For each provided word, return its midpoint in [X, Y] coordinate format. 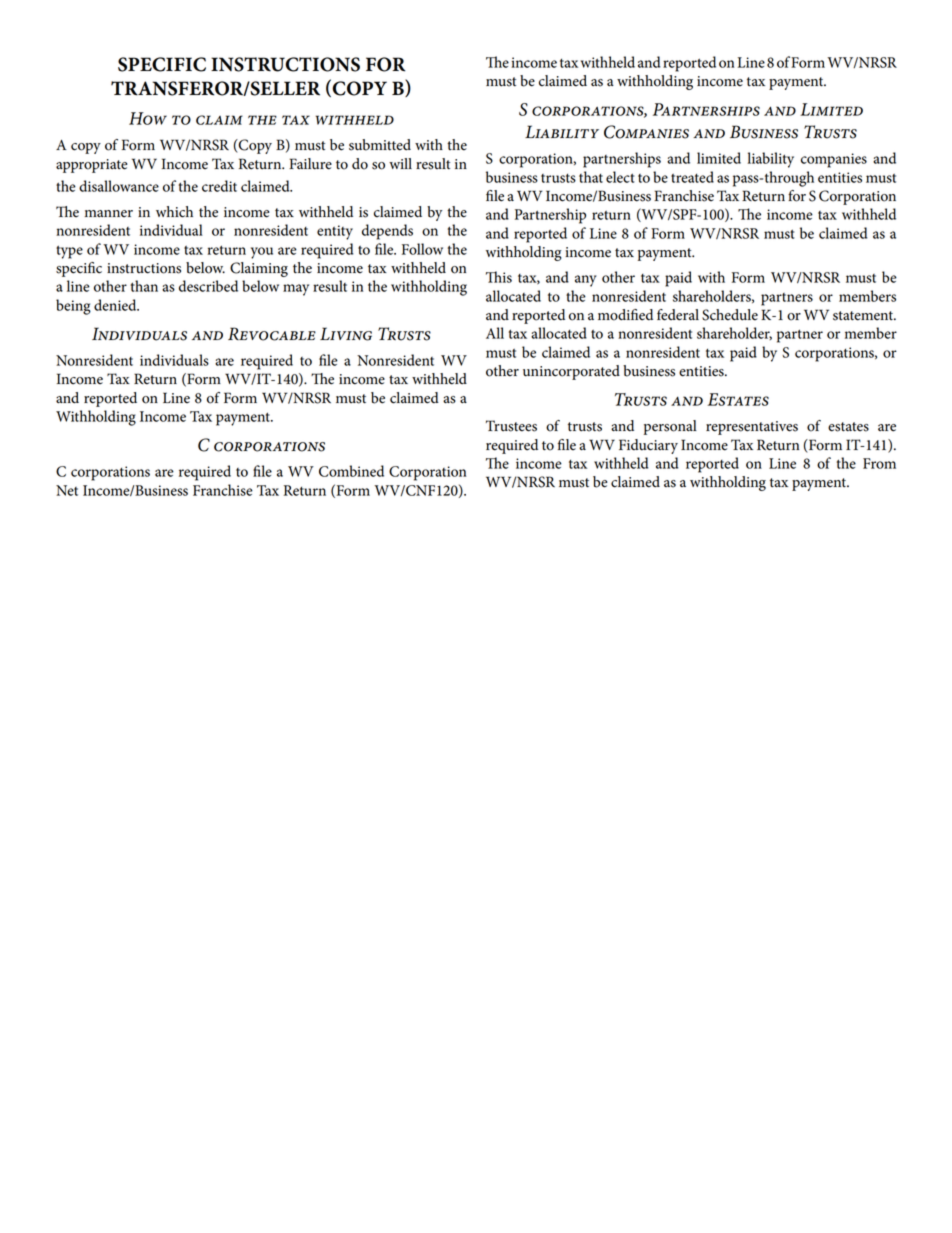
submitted [380, 145]
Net [67, 490]
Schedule [730, 315]
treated [692, 177]
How [148, 118]
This [499, 277]
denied [116, 305]
